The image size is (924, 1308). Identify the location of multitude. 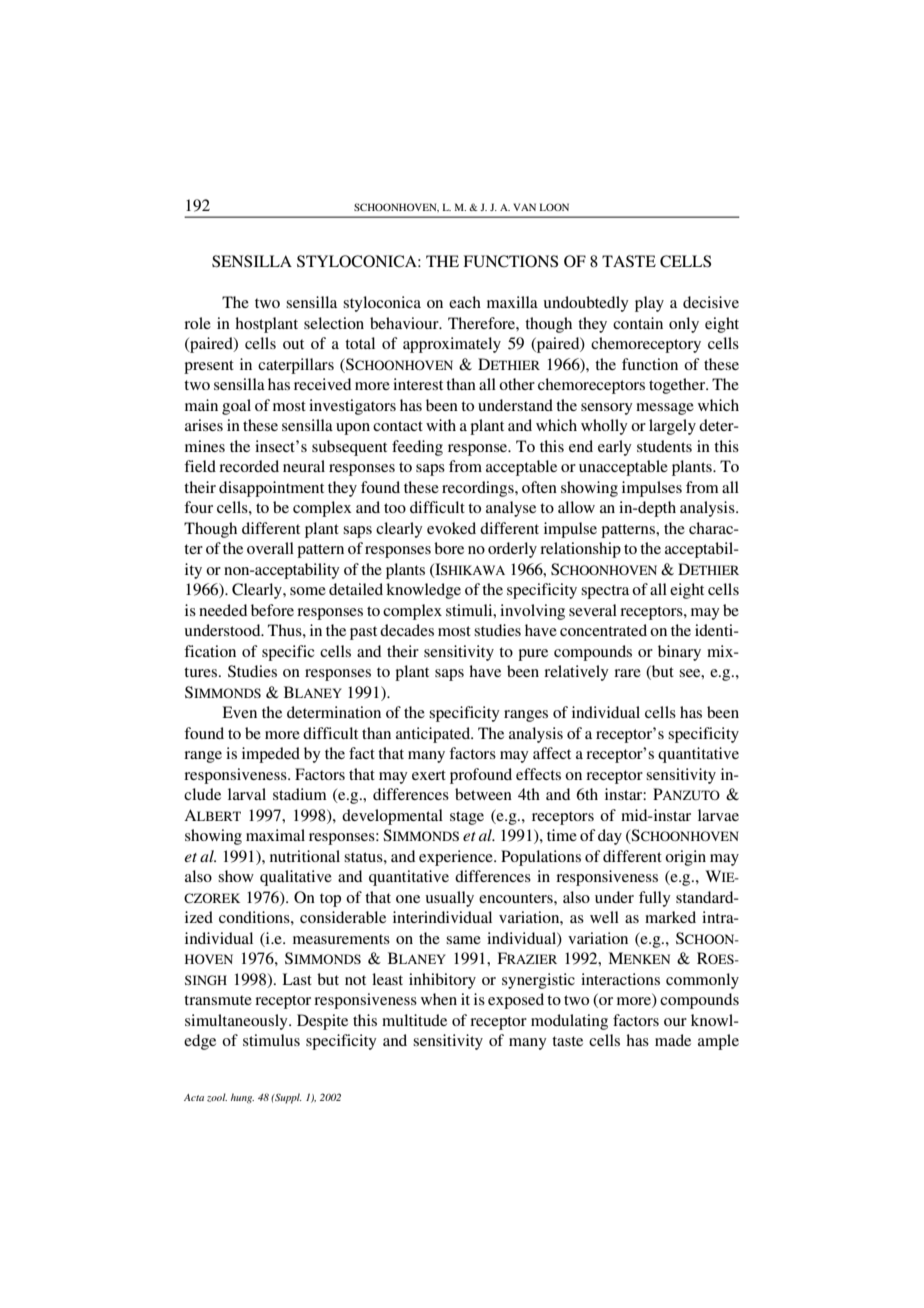
(414, 1020).
